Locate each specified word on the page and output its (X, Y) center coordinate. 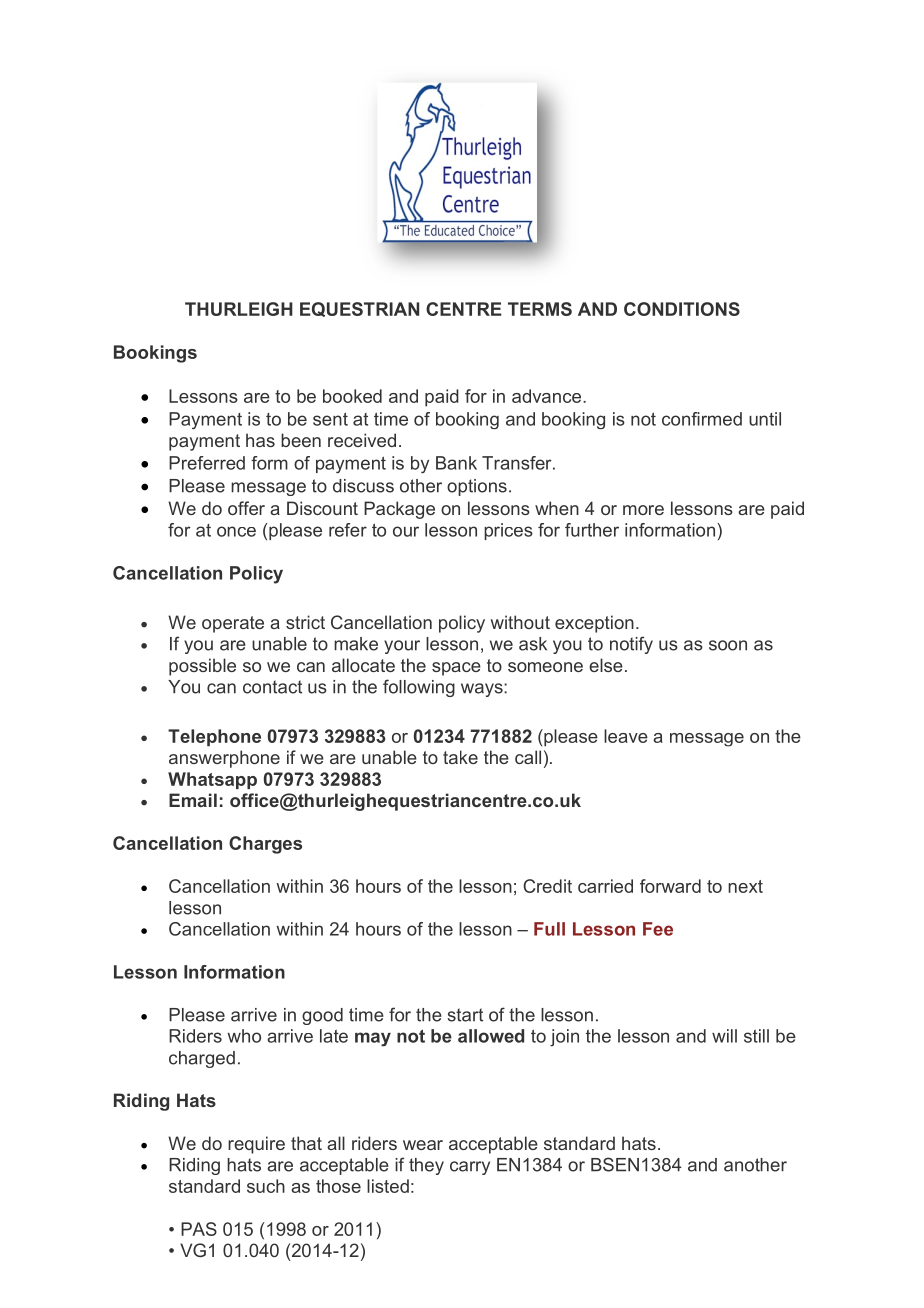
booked (352, 396)
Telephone (214, 737)
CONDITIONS (682, 309)
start (465, 1015)
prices (508, 531)
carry (470, 1168)
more (643, 510)
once (236, 531)
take (460, 757)
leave (626, 736)
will (724, 1036)
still (756, 1036)
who (244, 1036)
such (266, 1186)
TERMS (540, 309)
